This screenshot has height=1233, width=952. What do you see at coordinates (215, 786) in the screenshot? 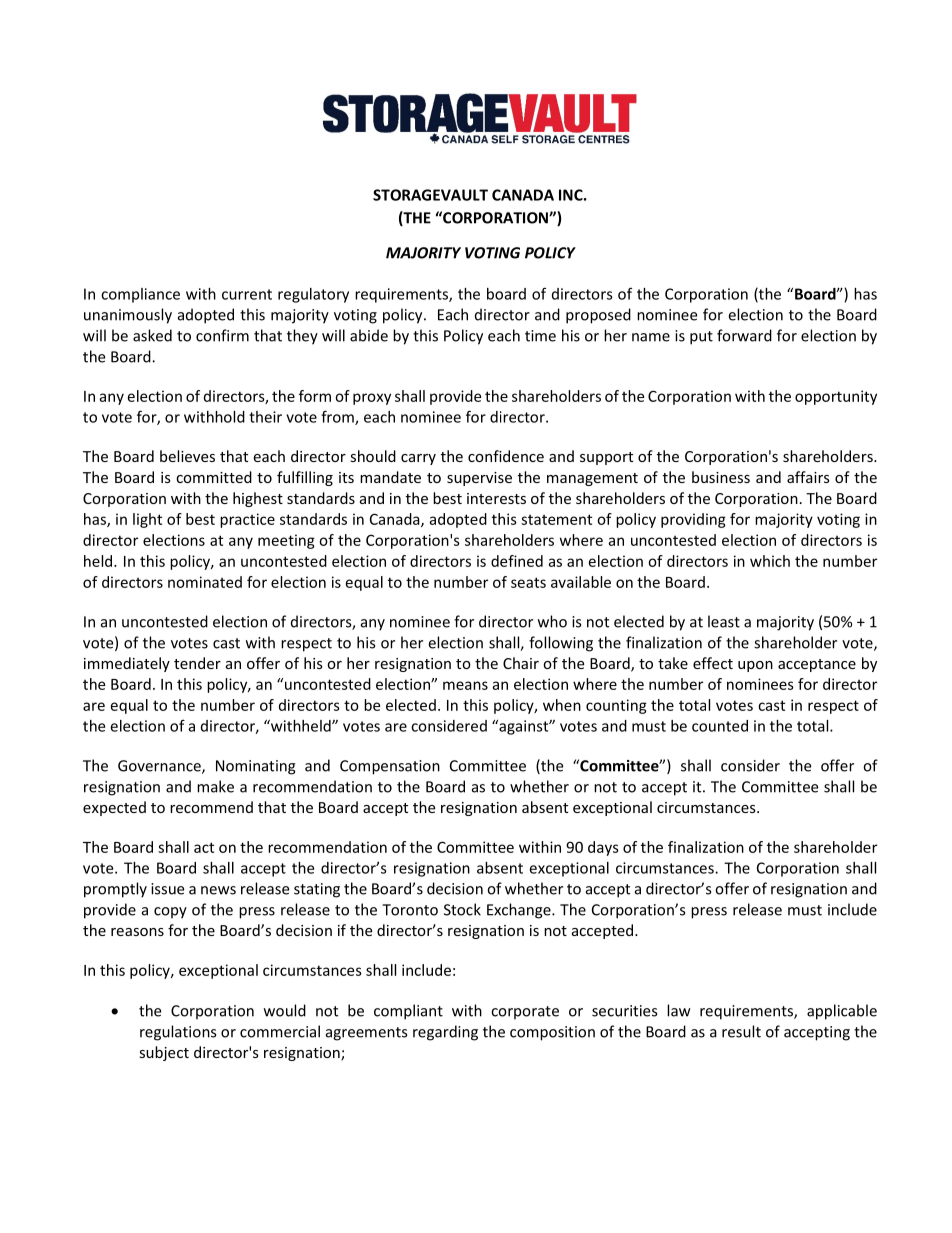
I see `make` at bounding box center [215, 786].
